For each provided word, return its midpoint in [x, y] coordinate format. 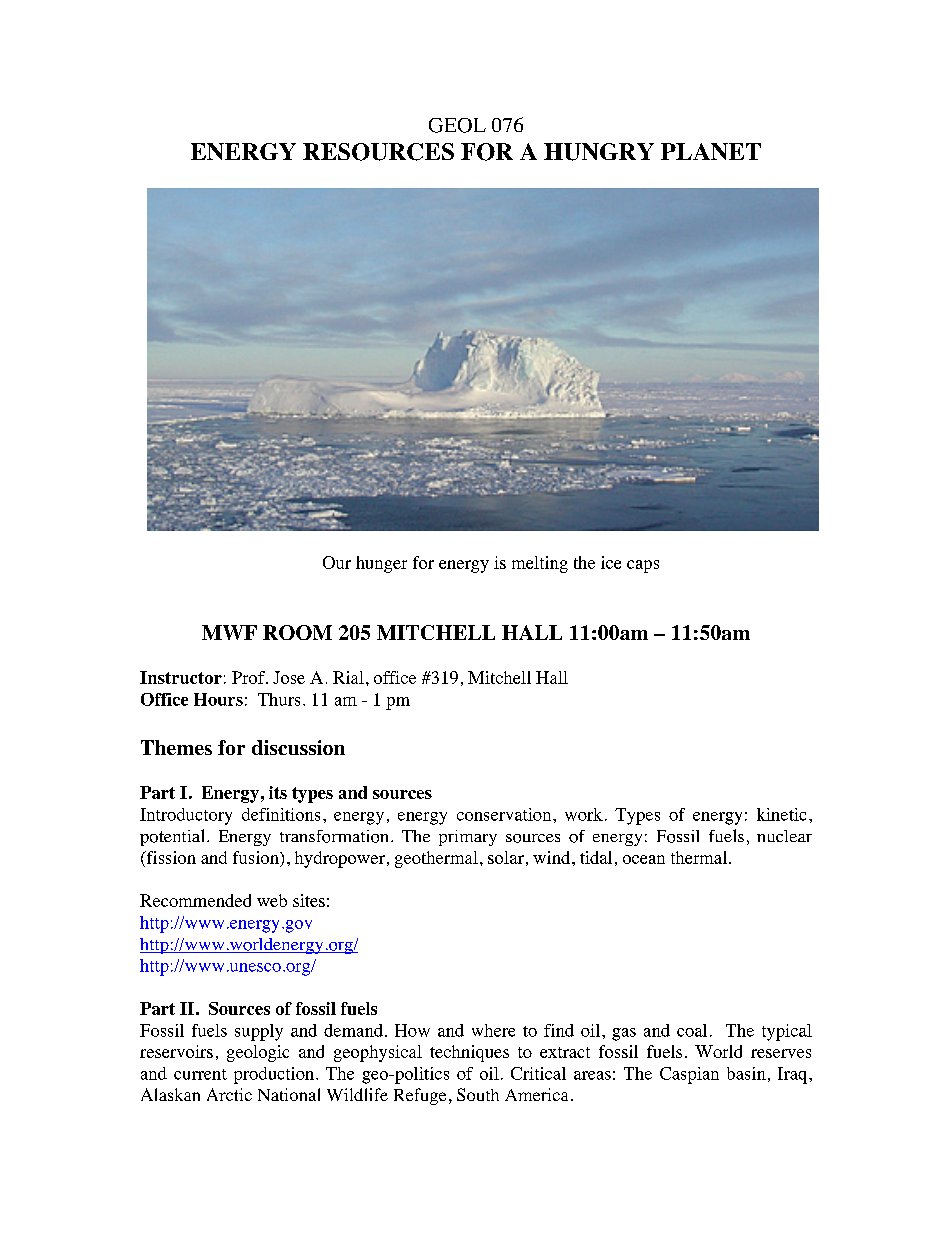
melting [540, 564]
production [275, 1075]
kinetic [781, 814]
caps [643, 566]
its [278, 792]
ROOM [297, 632]
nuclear [784, 836]
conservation [505, 814]
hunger [381, 564]
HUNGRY [599, 152]
